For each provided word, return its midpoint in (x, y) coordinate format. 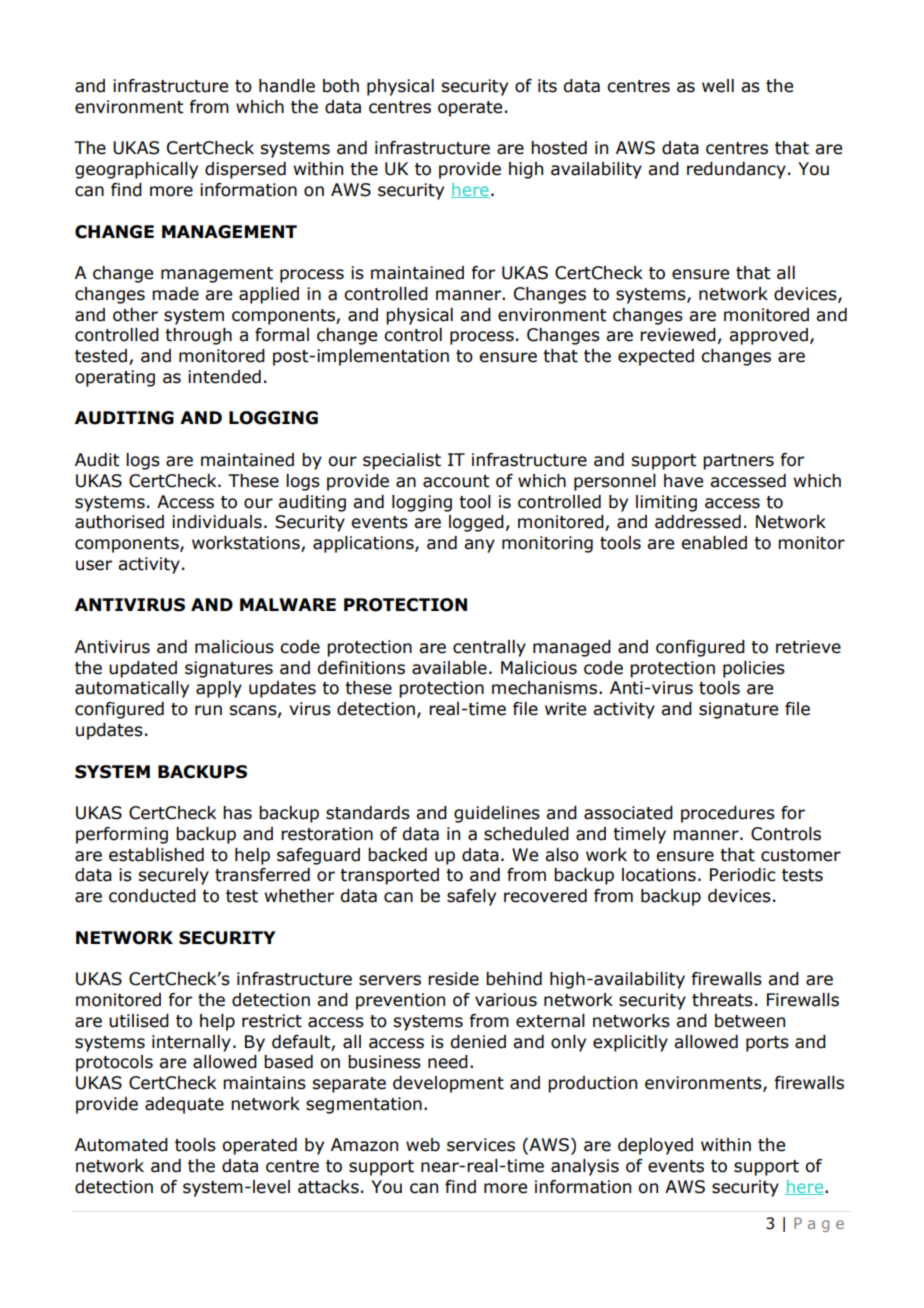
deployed (655, 1146)
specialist (402, 461)
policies (754, 669)
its (547, 86)
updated (143, 669)
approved (768, 336)
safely (471, 897)
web (423, 1145)
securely (173, 876)
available (449, 668)
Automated (121, 1145)
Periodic (743, 875)
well (718, 86)
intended (224, 377)
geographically (136, 170)
